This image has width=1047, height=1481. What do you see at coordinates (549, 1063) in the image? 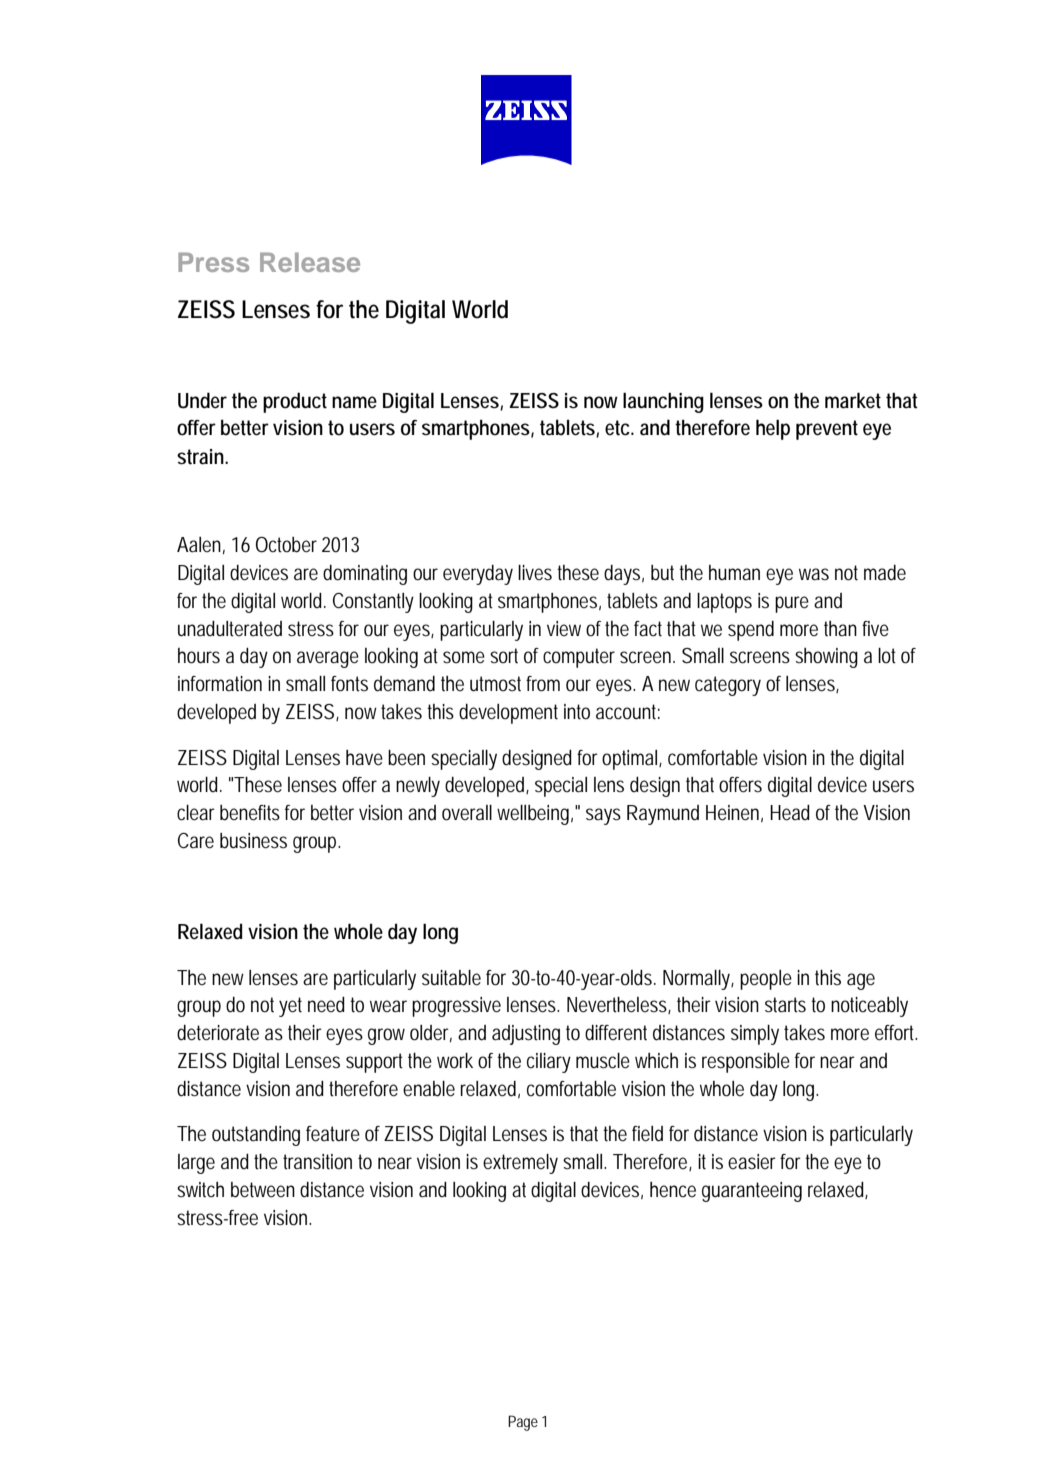
I see `ciliary` at bounding box center [549, 1063].
